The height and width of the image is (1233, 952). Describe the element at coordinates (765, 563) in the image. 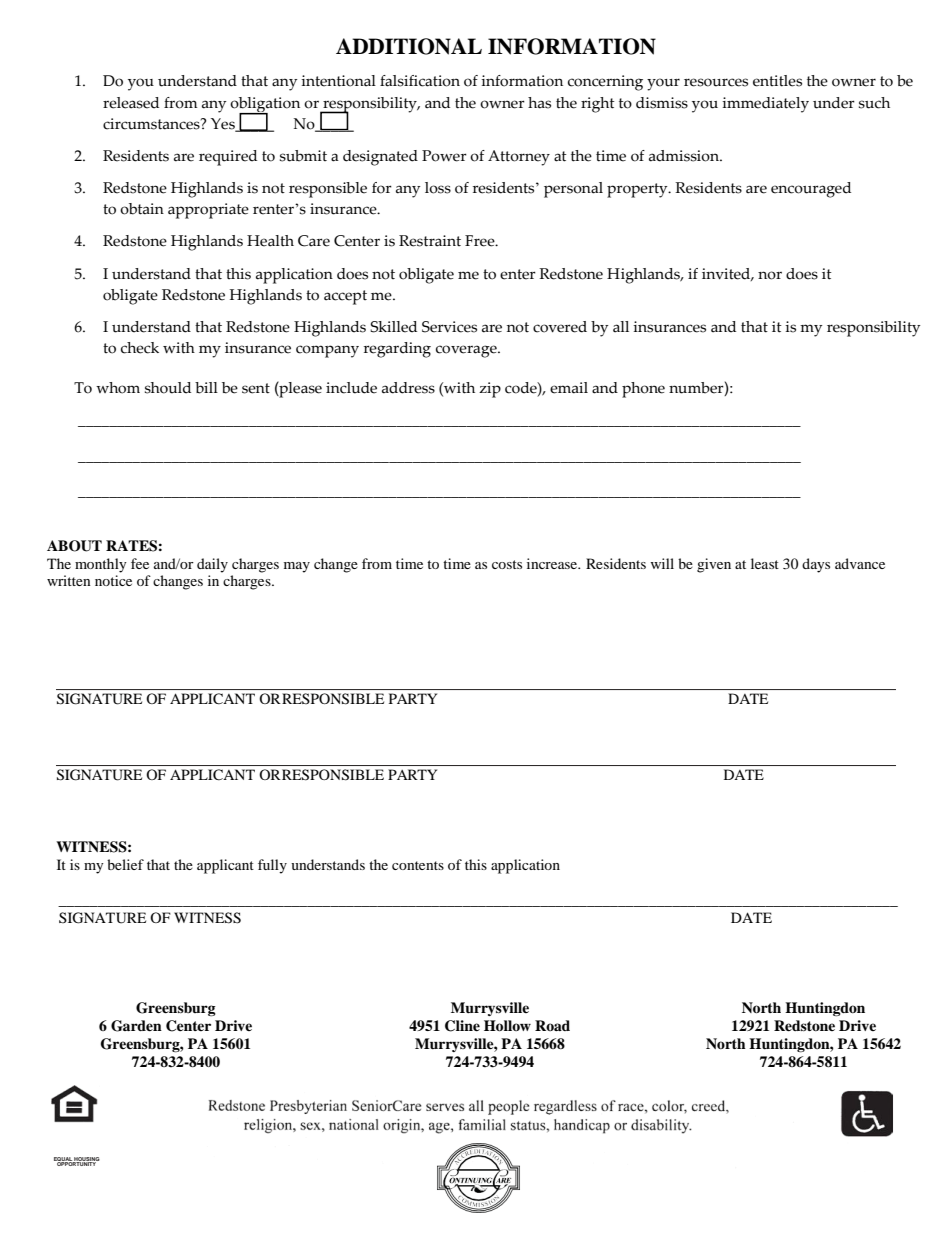

I see `least` at that location.
